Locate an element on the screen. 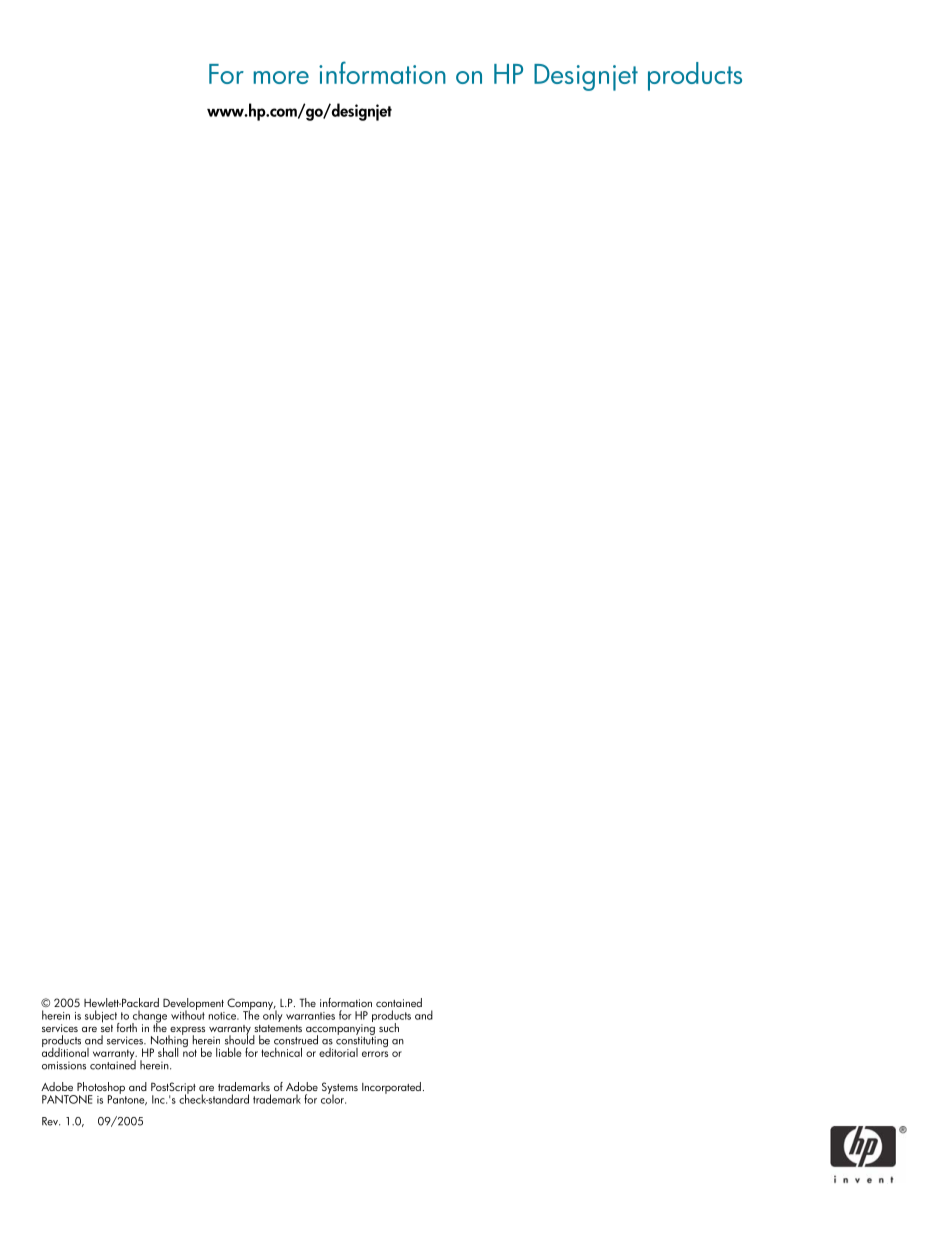 The image size is (952, 1233). set is located at coordinates (107, 1027).
